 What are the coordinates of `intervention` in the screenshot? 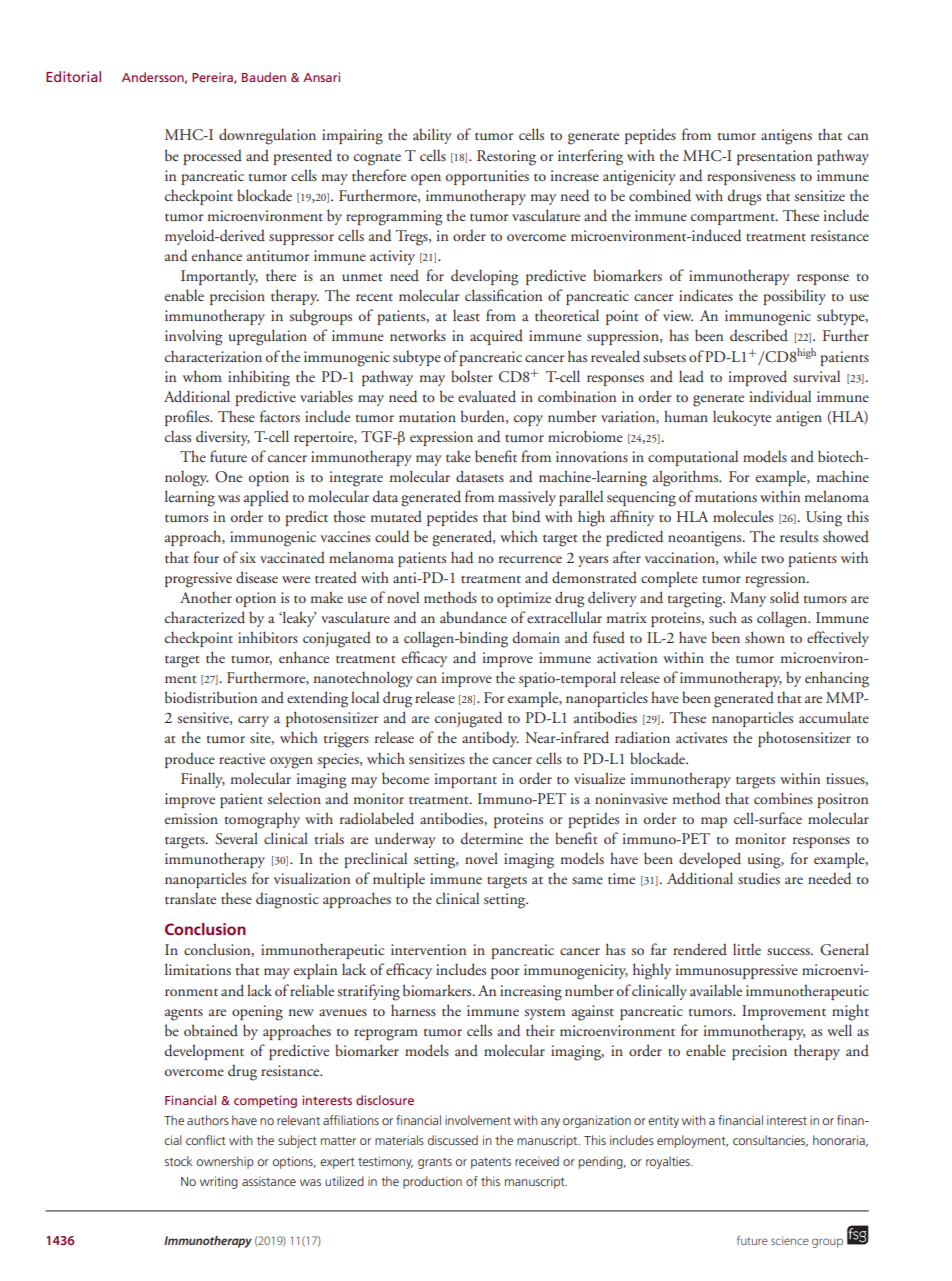 It's located at (428, 949).
